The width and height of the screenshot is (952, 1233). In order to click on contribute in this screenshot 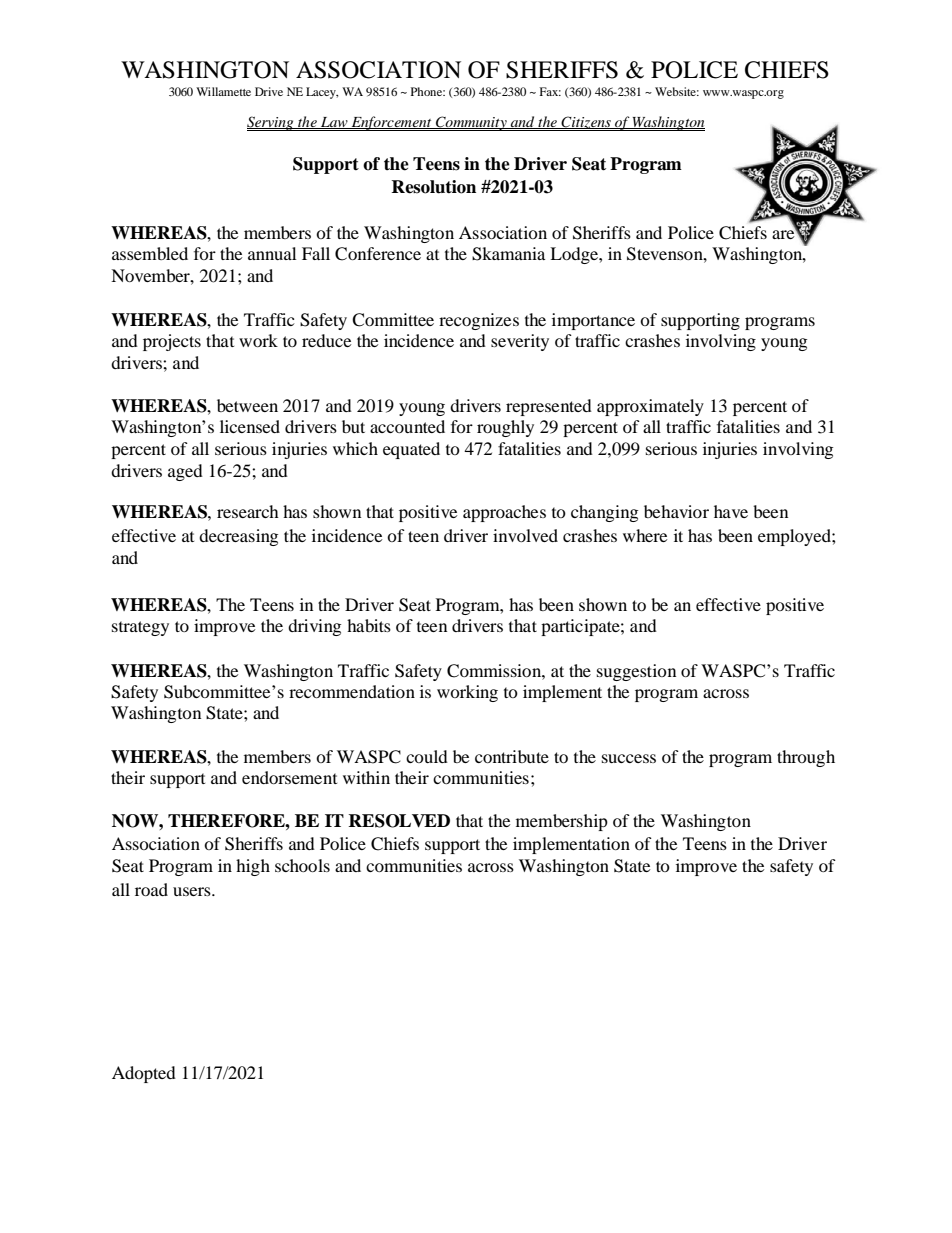, I will do `click(512, 756)`.
